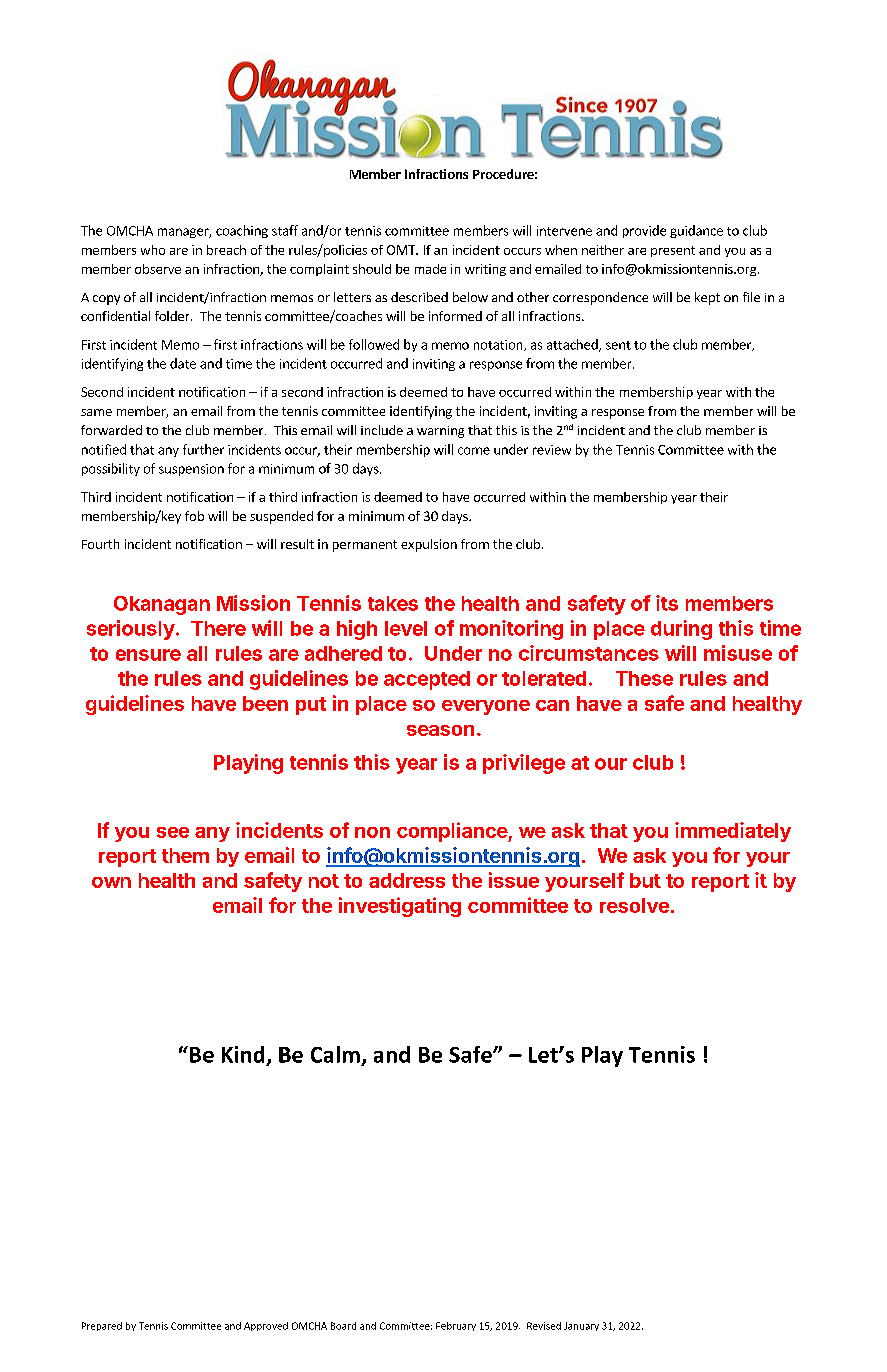 This screenshot has width=887, height=1372. Describe the element at coordinates (733, 832) in the screenshot. I see `immediately` at that location.
